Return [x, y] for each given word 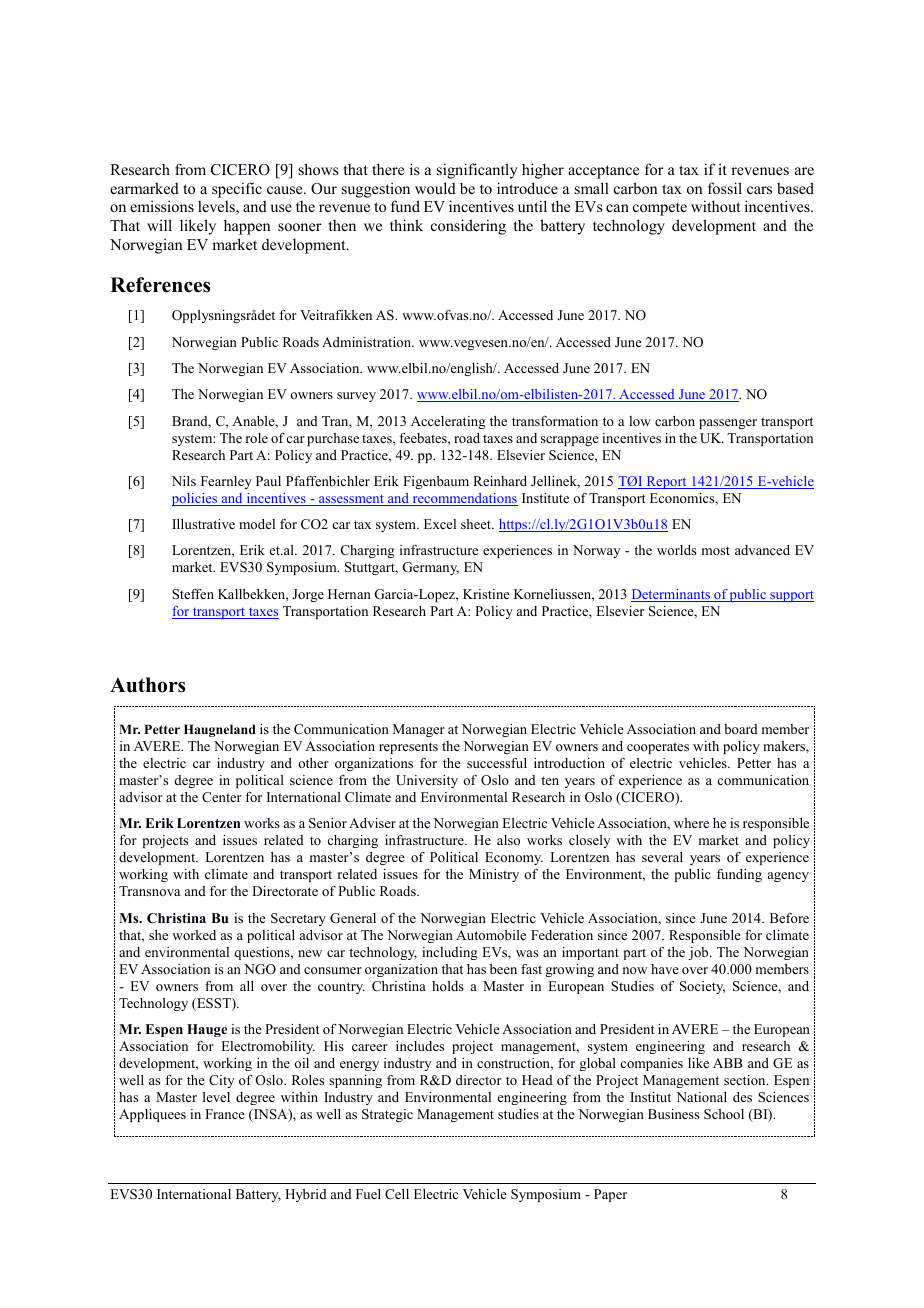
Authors [147, 685]
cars [759, 190]
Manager [419, 730]
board [741, 729]
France [225, 1114]
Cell [397, 1194]
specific [237, 190]
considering [468, 227]
